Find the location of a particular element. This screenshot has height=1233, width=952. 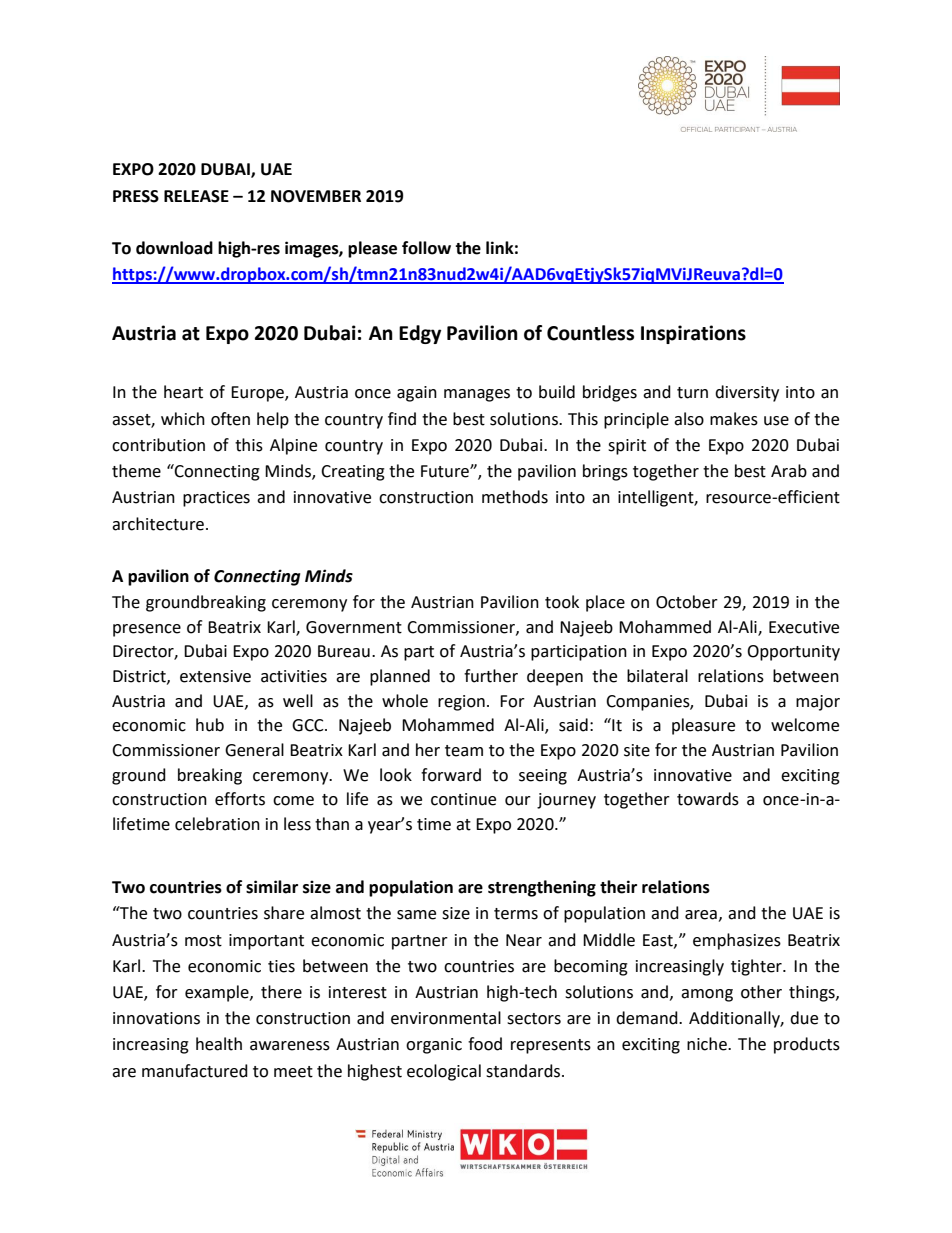

often is located at coordinates (230, 419).
